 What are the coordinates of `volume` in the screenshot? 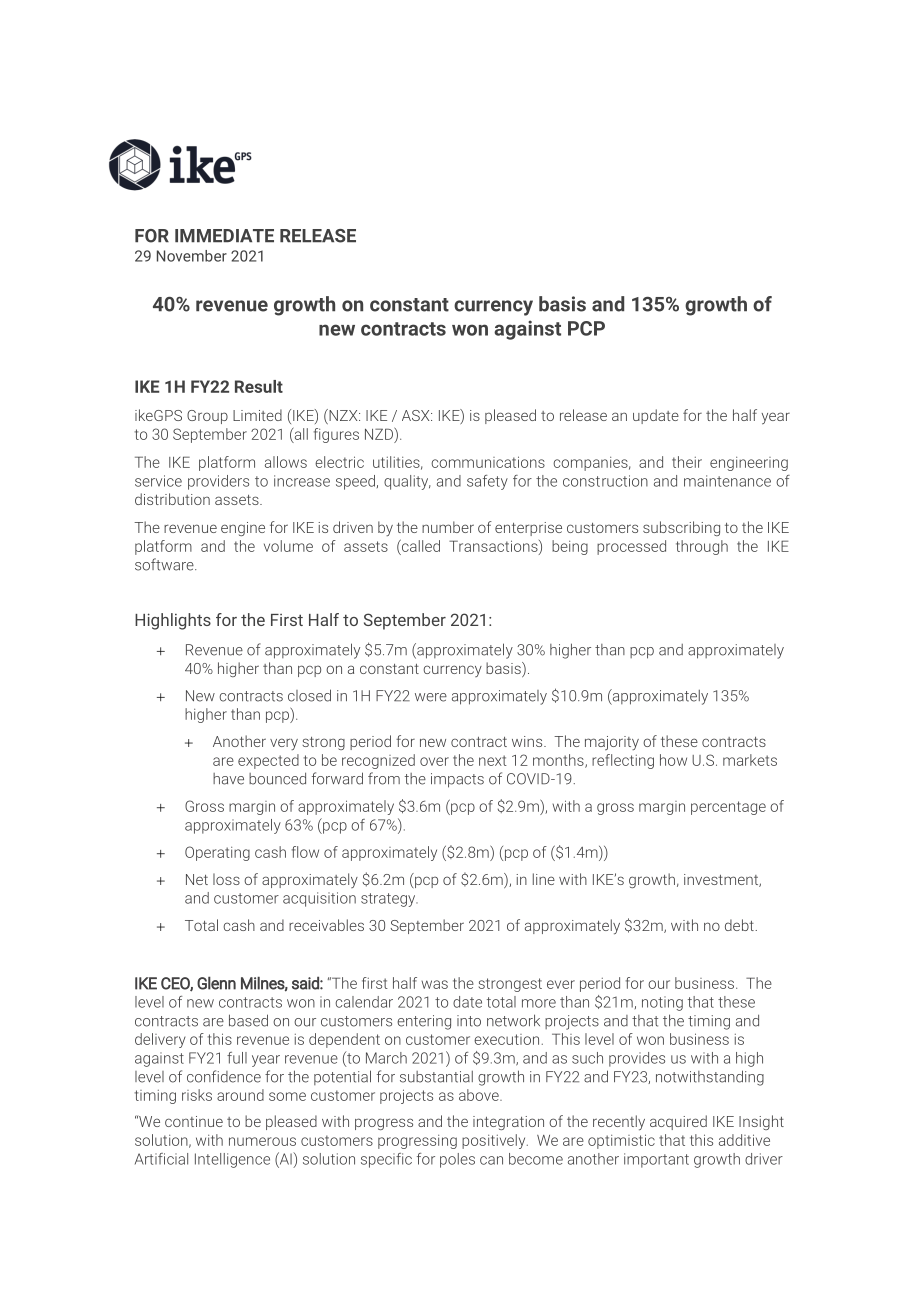 It's located at (288, 546).
